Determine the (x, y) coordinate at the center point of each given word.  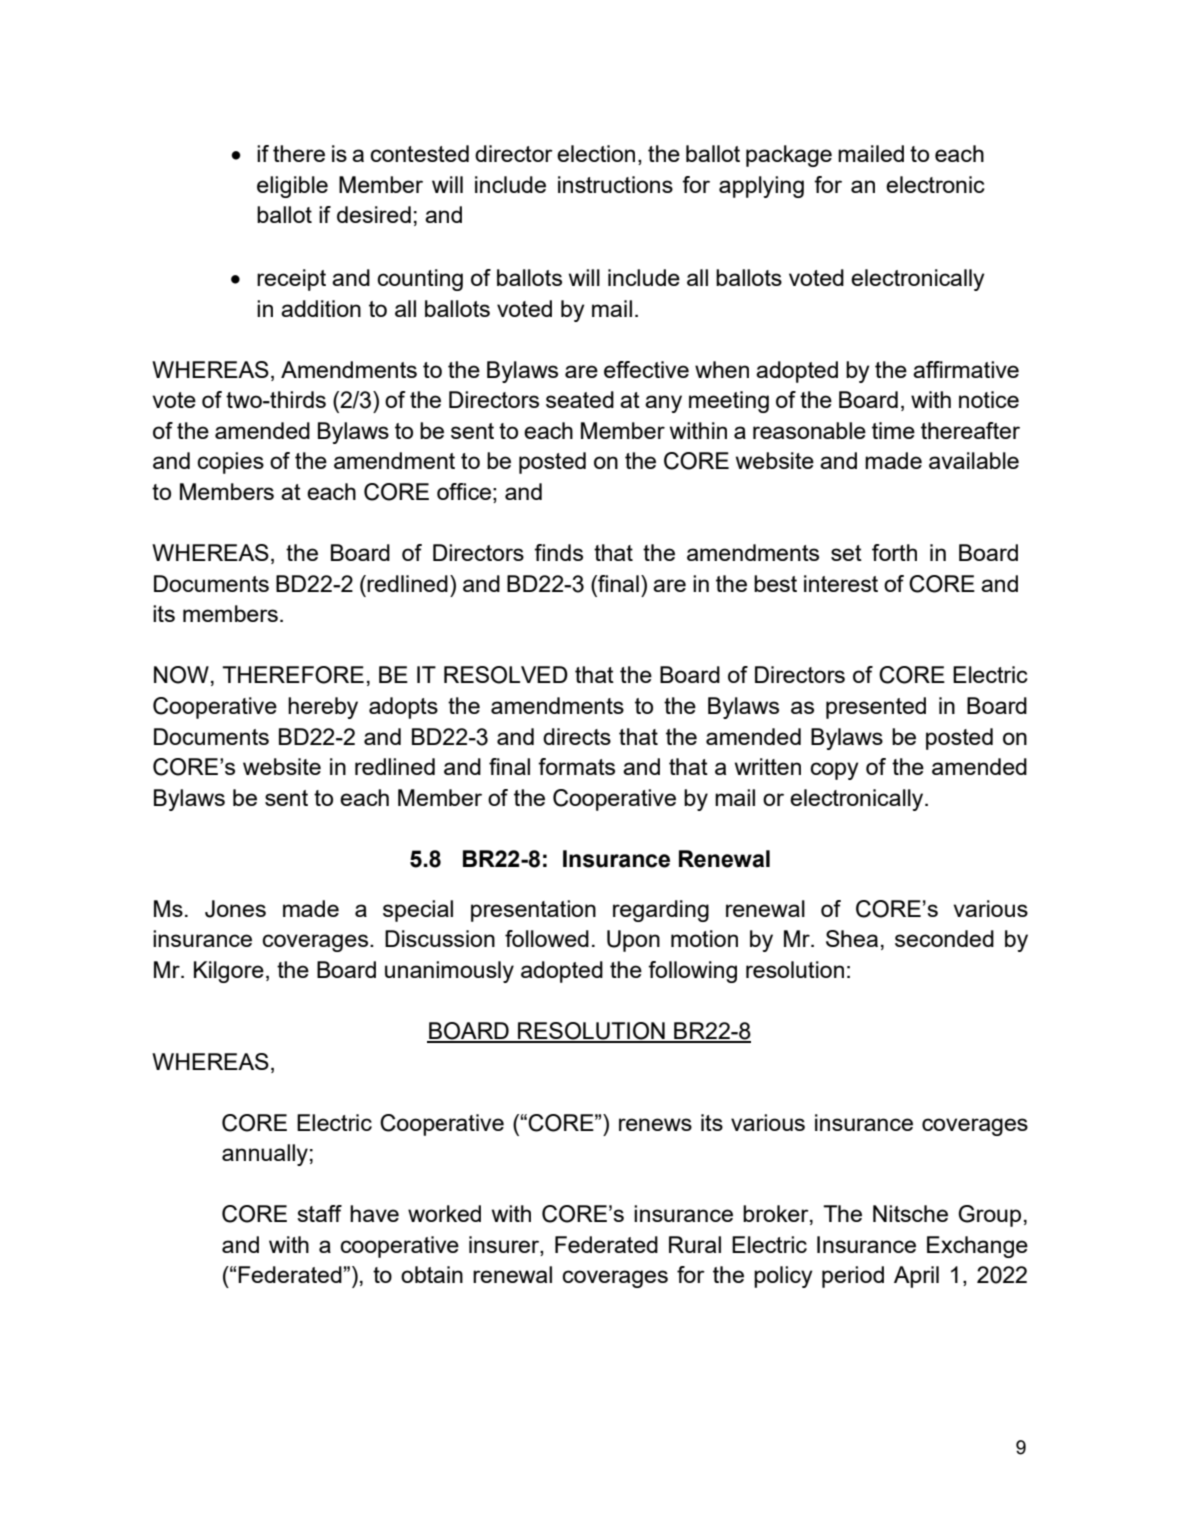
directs (577, 736)
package (789, 156)
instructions (615, 184)
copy (834, 771)
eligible (292, 187)
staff (319, 1213)
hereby (323, 708)
